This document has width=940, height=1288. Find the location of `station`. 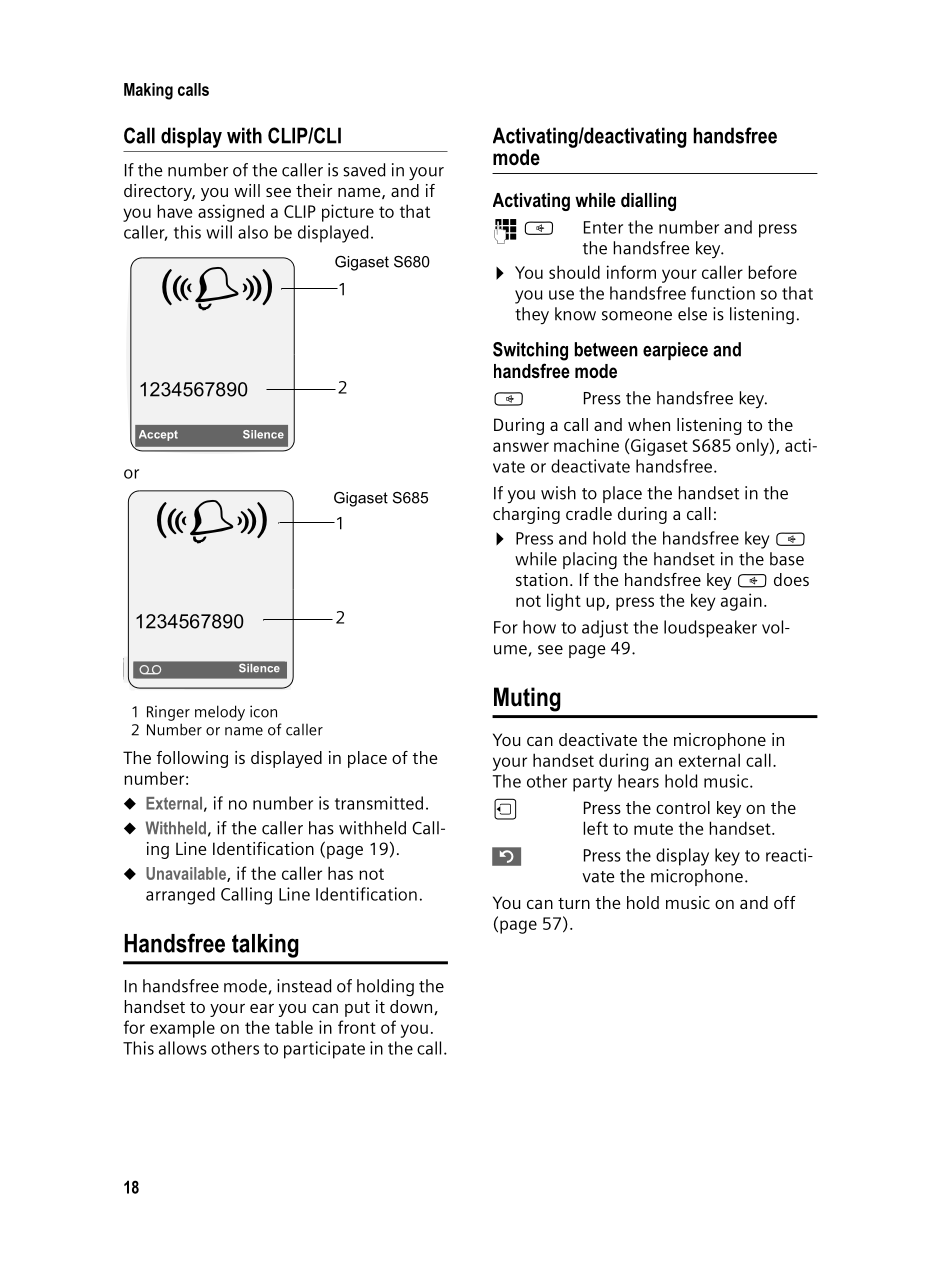

station is located at coordinates (542, 579).
